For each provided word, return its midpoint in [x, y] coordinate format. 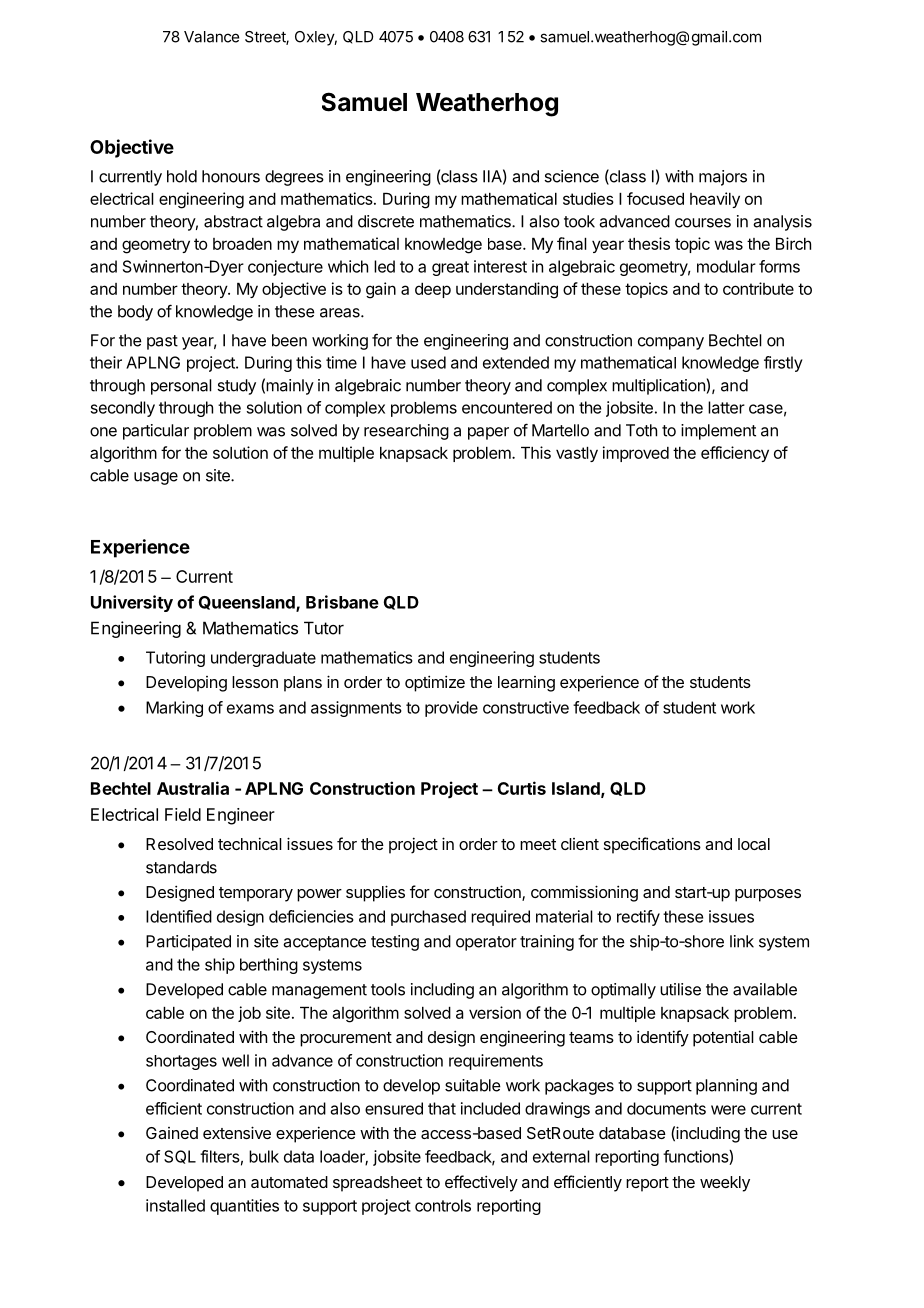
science [571, 176]
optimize [435, 683]
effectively [481, 1183]
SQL [180, 1157]
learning [526, 684]
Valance [211, 37]
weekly [725, 1184]
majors [723, 178]
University [132, 603]
